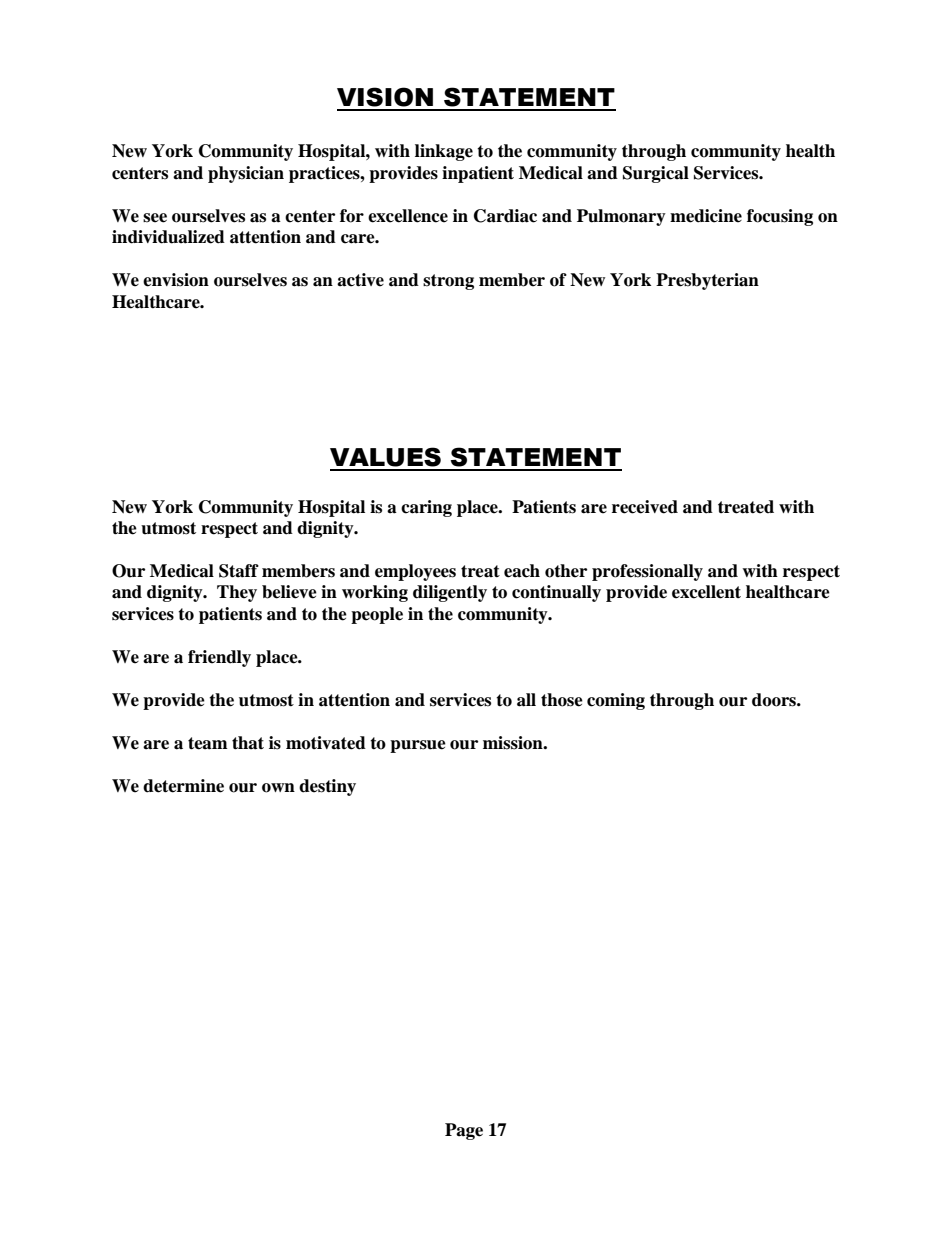 Image resolution: width=952 pixels, height=1233 pixels. What do you see at coordinates (645, 507) in the document?
I see `received` at bounding box center [645, 507].
